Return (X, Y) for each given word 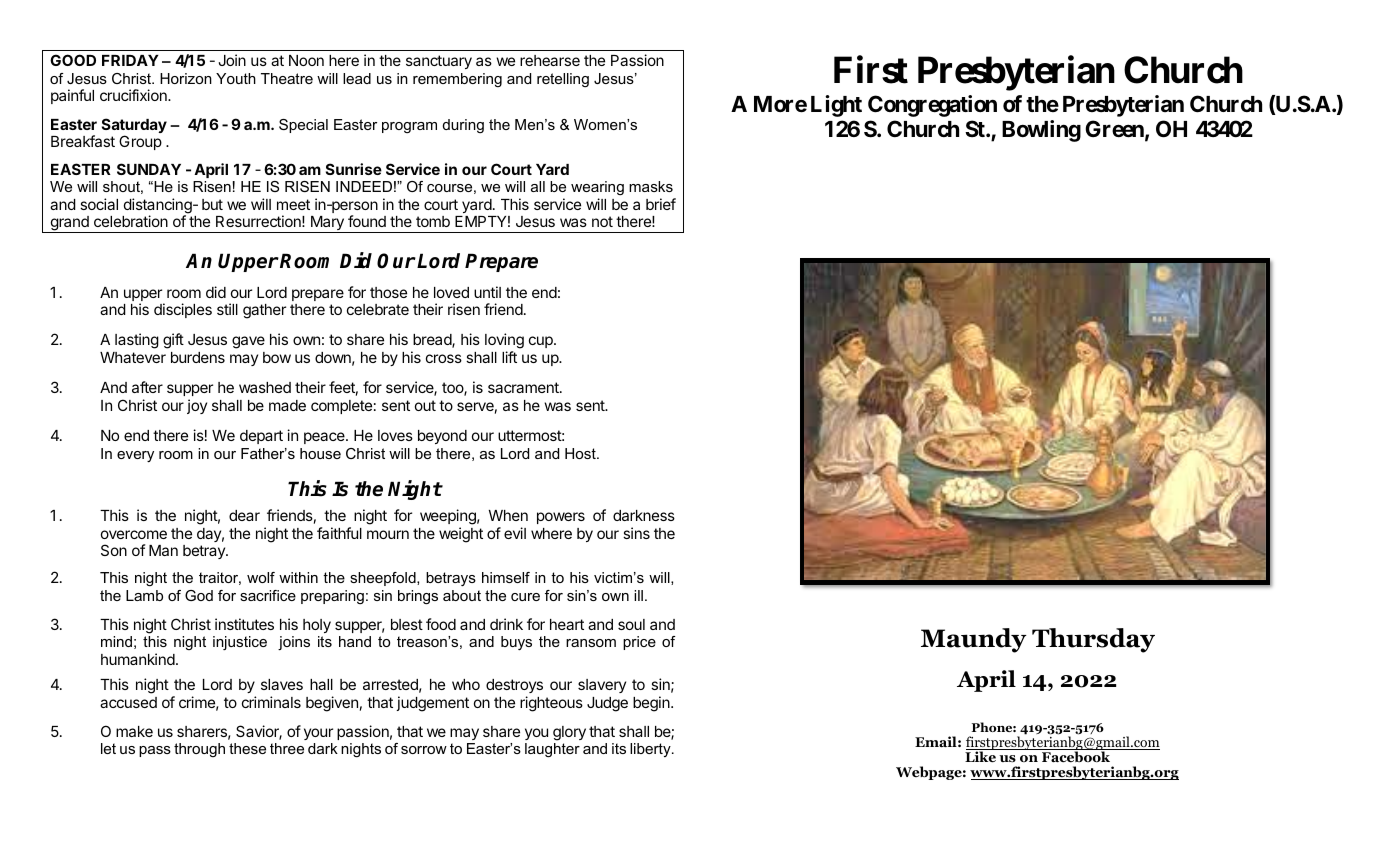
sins (636, 533)
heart (567, 624)
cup (542, 342)
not (602, 221)
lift (509, 357)
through (199, 750)
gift (173, 341)
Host (581, 453)
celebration (131, 221)
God (199, 595)
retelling (563, 80)
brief (661, 204)
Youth (236, 78)
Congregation (932, 106)
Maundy (974, 640)
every (135, 456)
